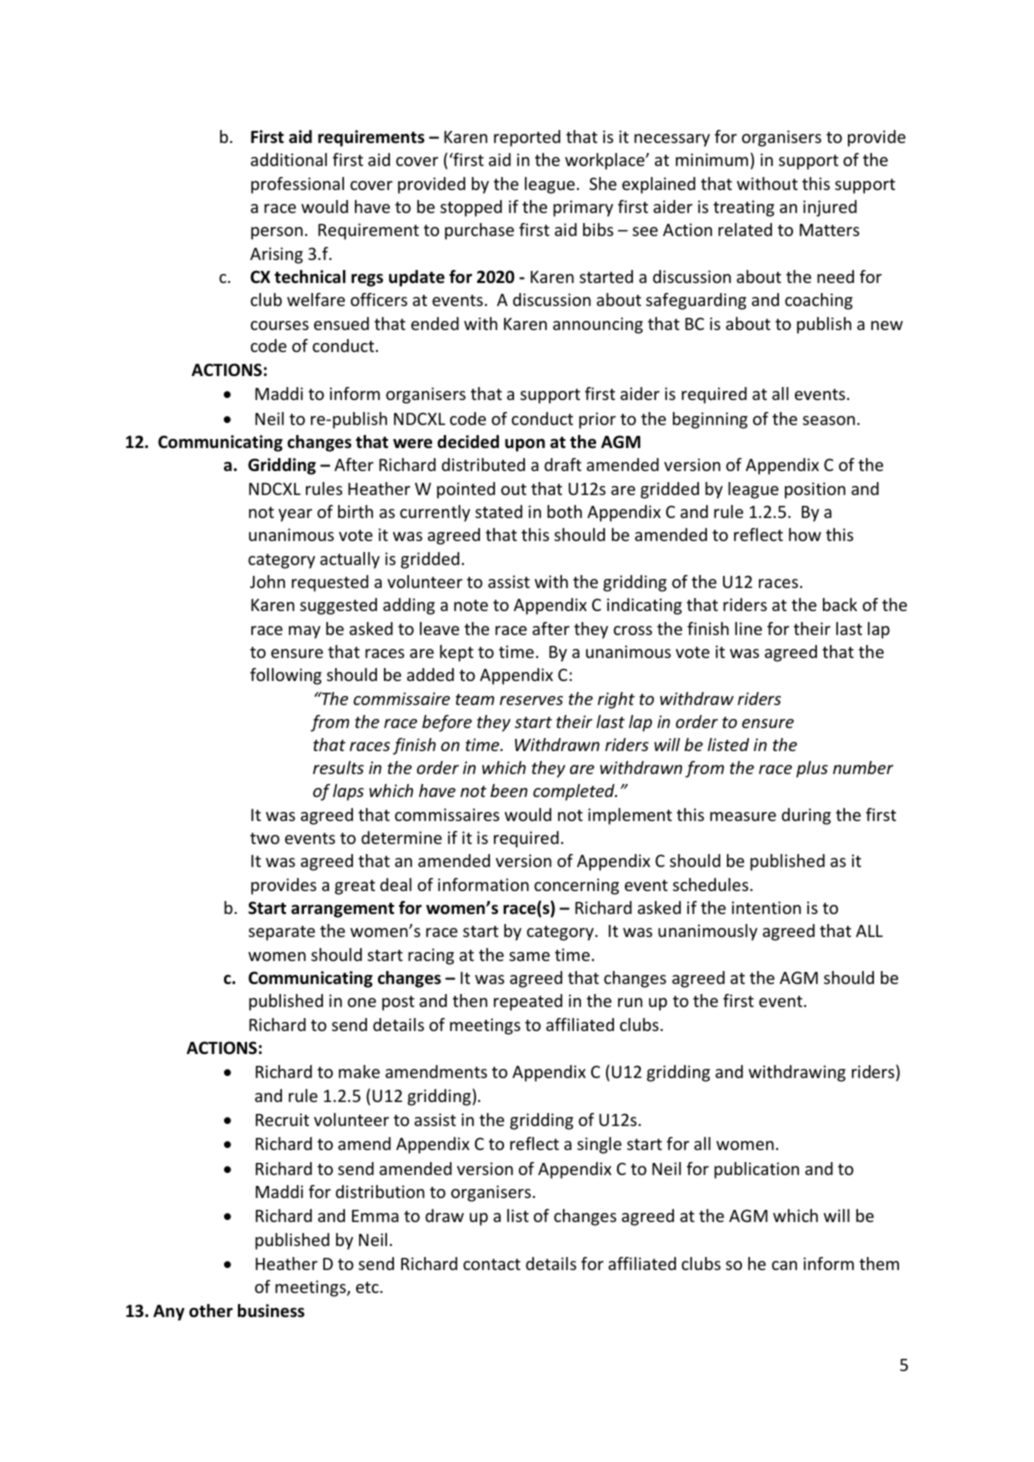 The height and width of the image is (1462, 1034). Describe the element at coordinates (289, 159) in the image. I see `additional` at that location.
